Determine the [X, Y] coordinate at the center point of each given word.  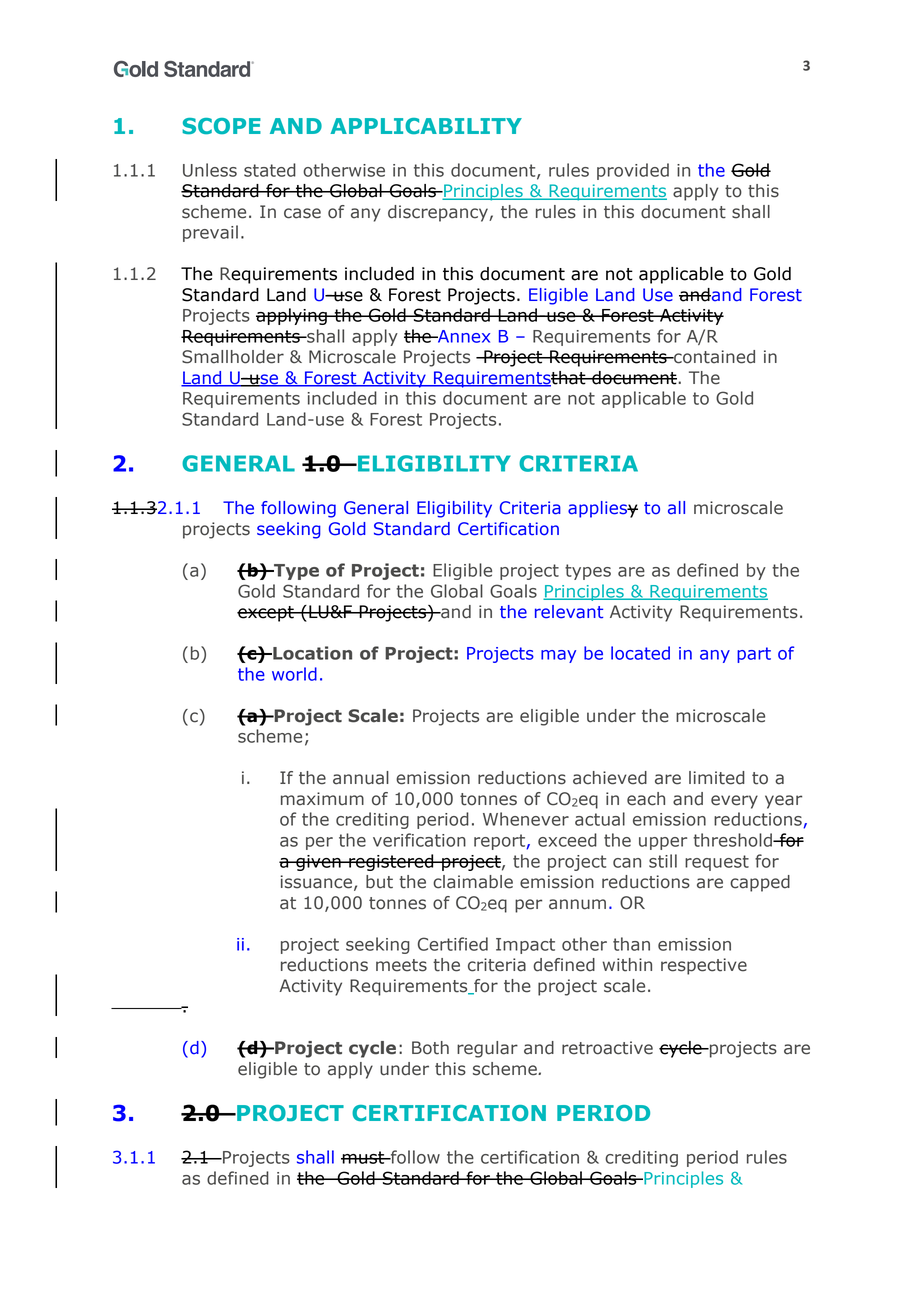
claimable [473, 882]
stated [270, 170]
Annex [463, 336]
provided [633, 171]
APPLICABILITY [426, 126]
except [266, 614]
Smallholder [233, 357]
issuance [316, 882]
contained [713, 357]
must [364, 1157]
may [558, 656]
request [717, 863]
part [754, 655]
